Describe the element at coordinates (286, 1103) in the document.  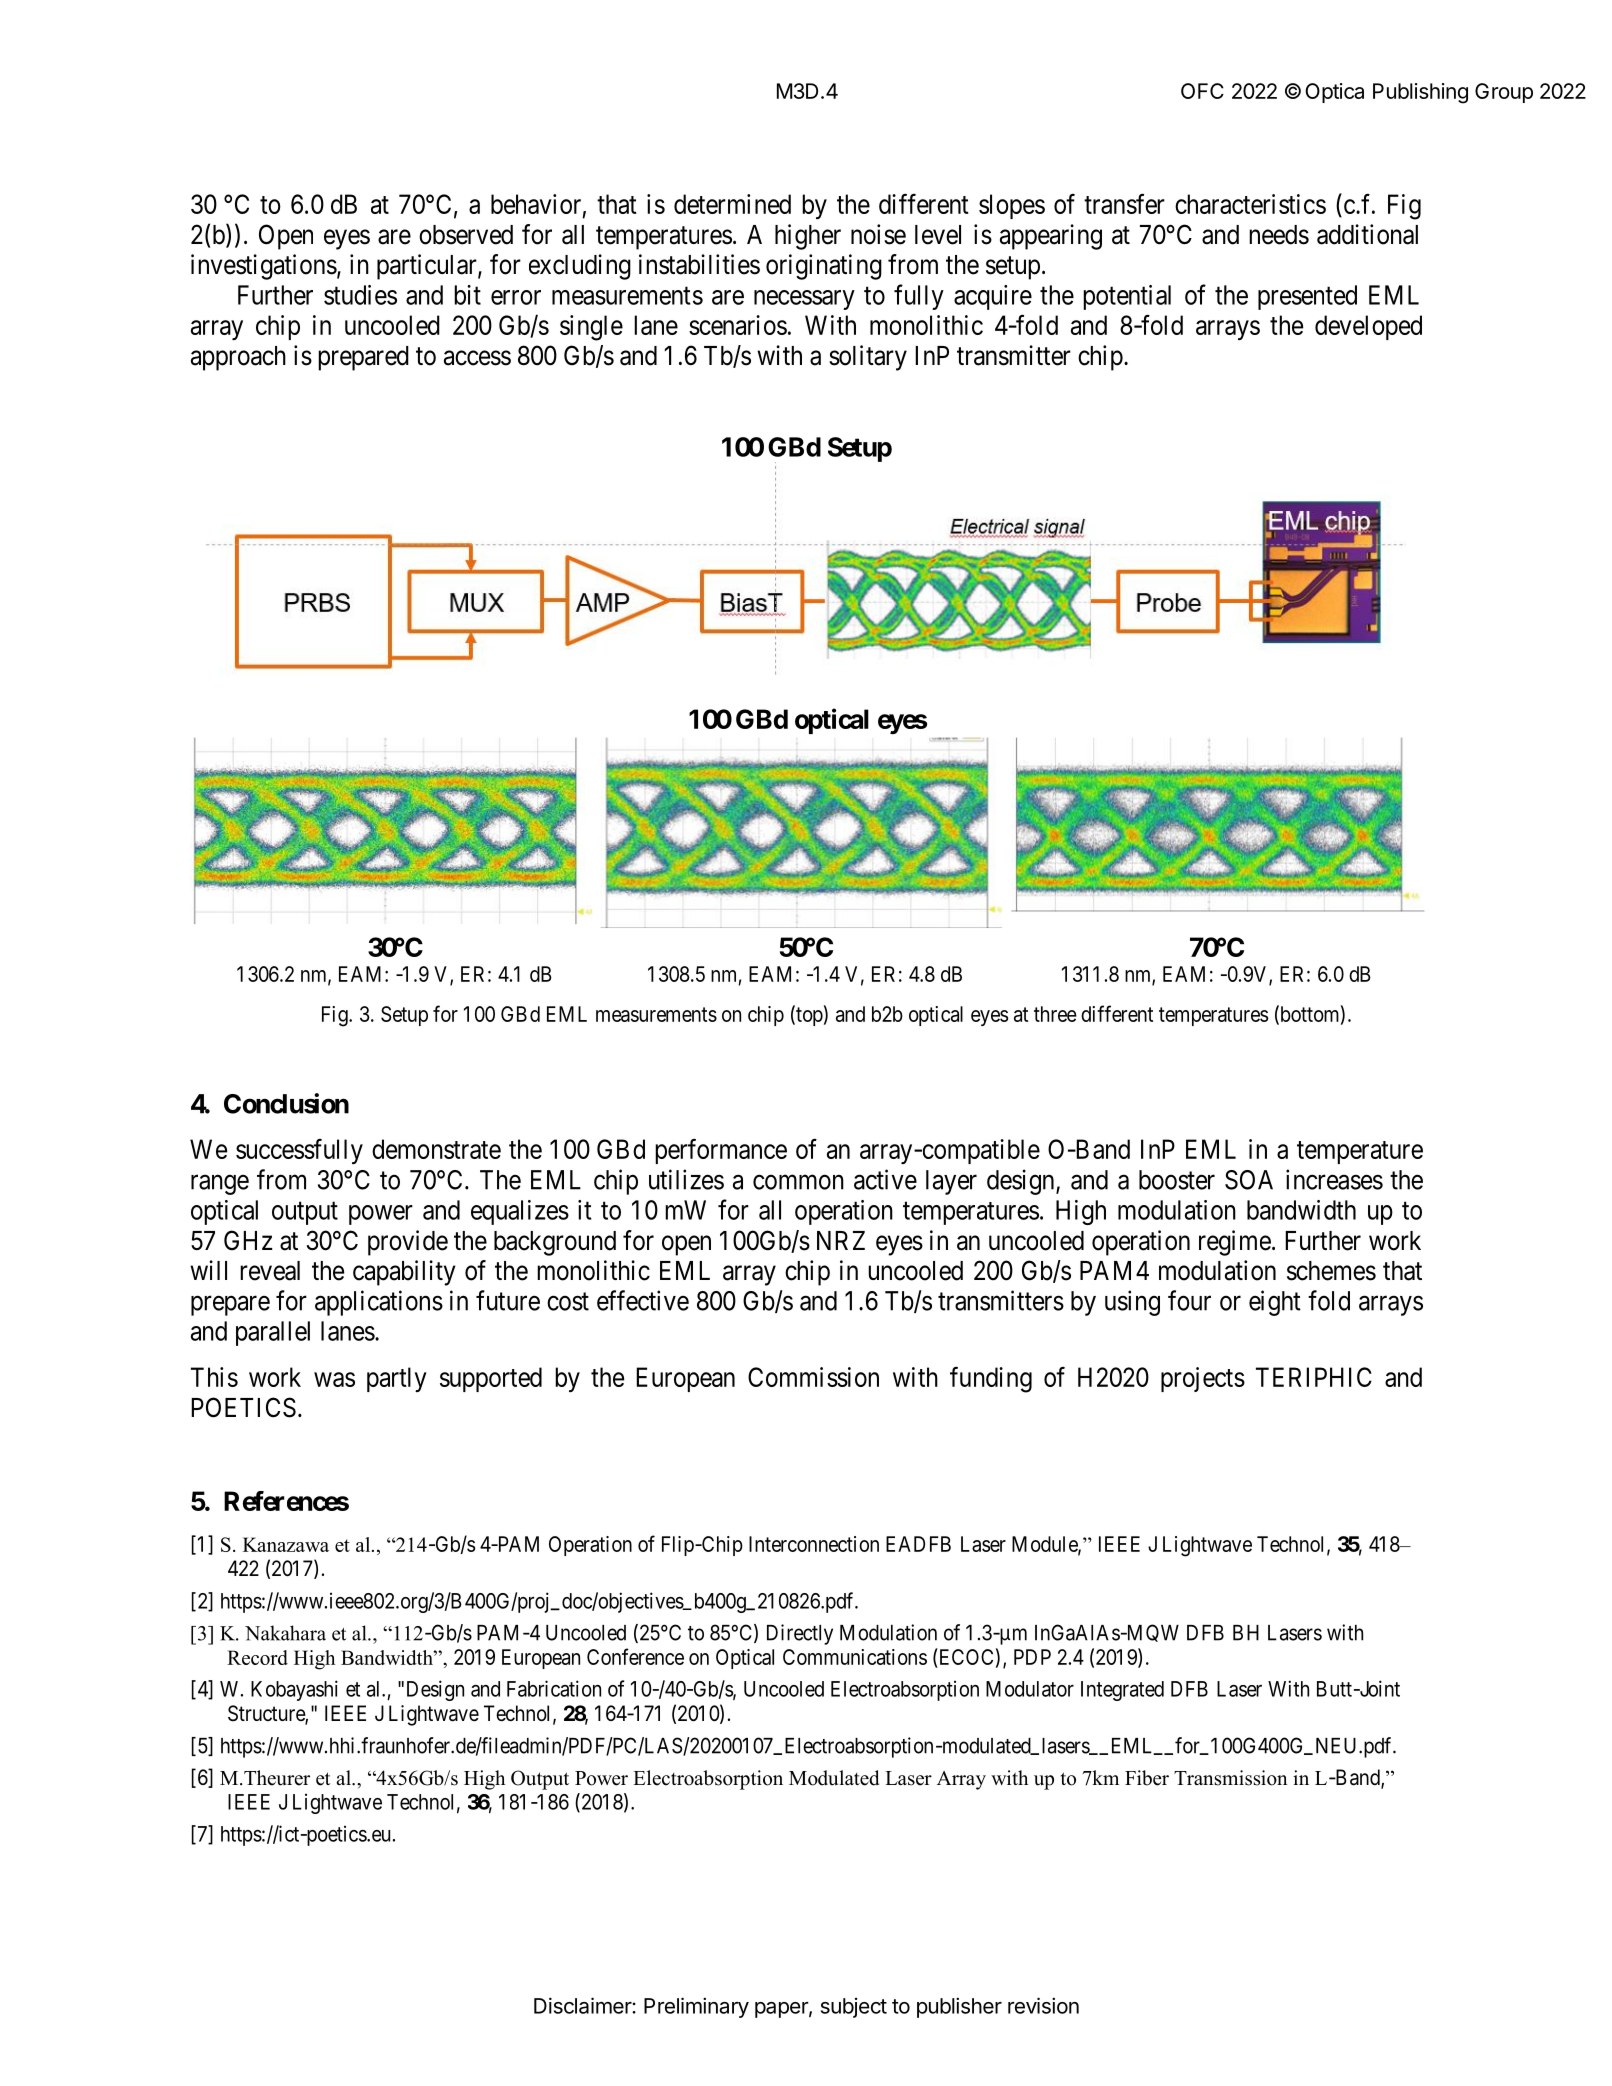
I see `Conclusion` at that location.
